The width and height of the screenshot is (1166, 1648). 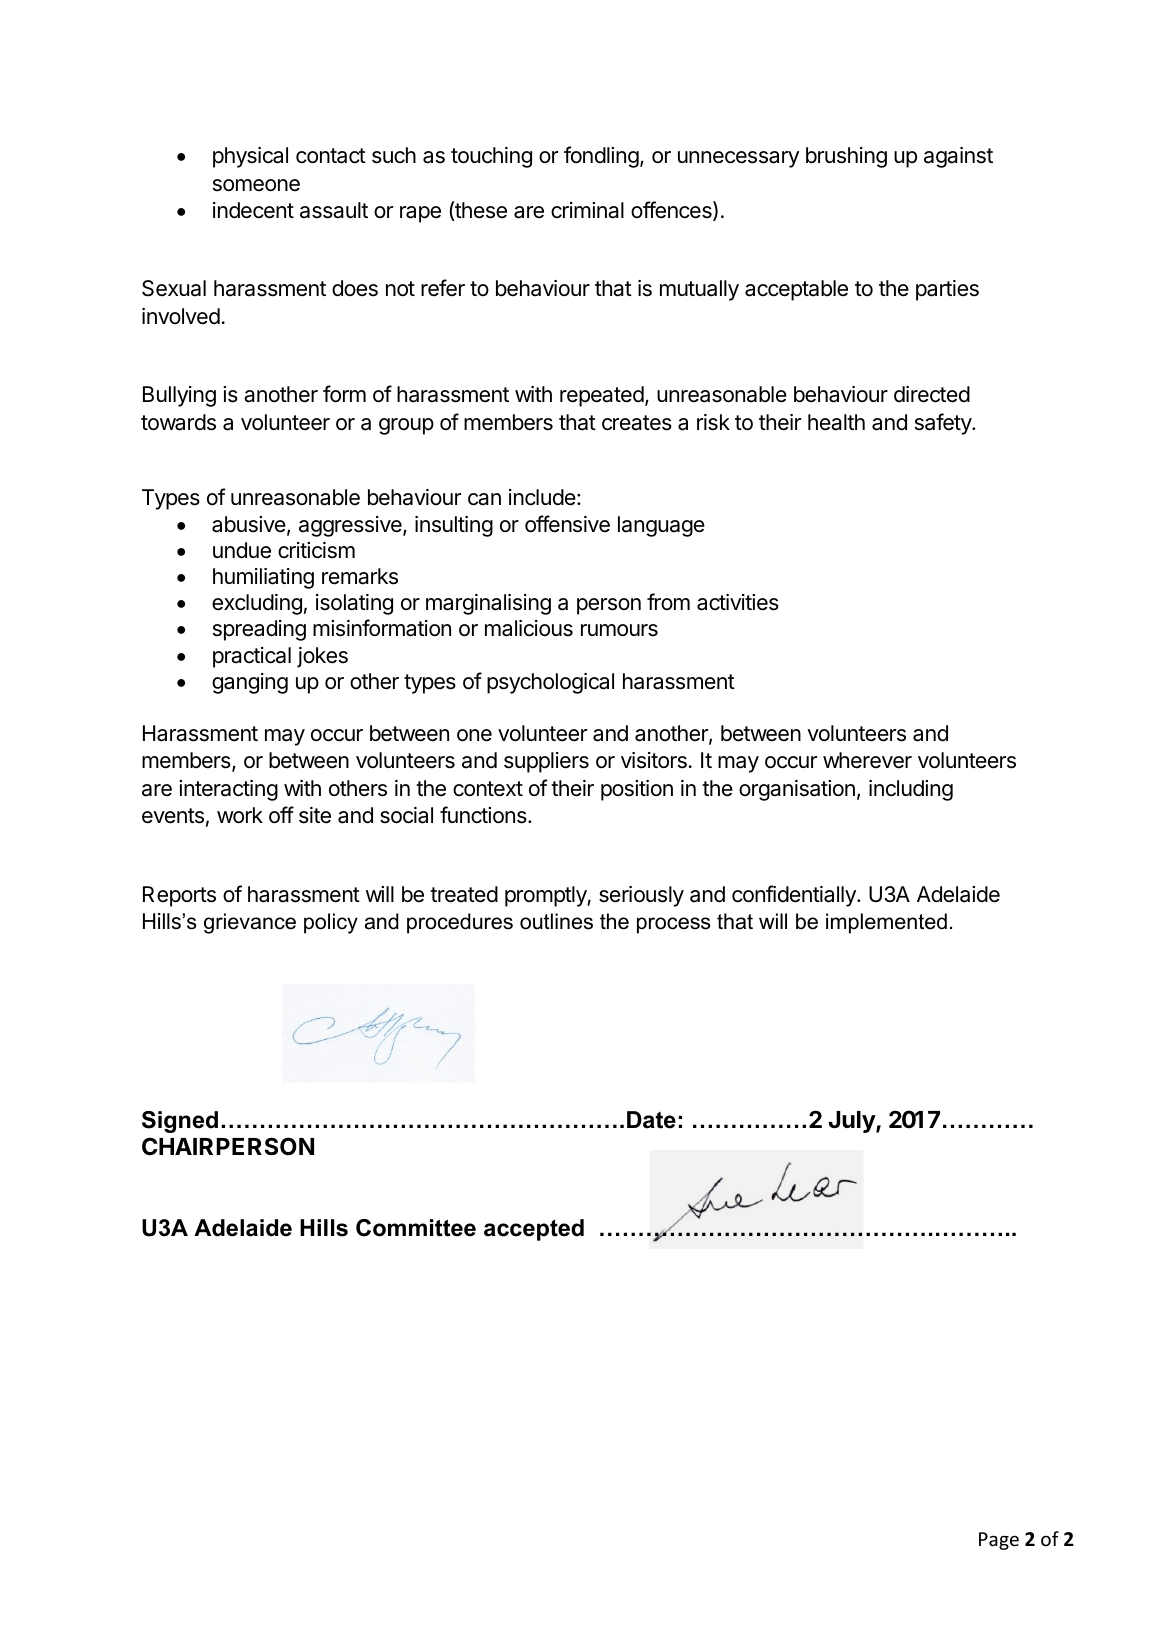 I want to click on Page, so click(x=999, y=1541).
